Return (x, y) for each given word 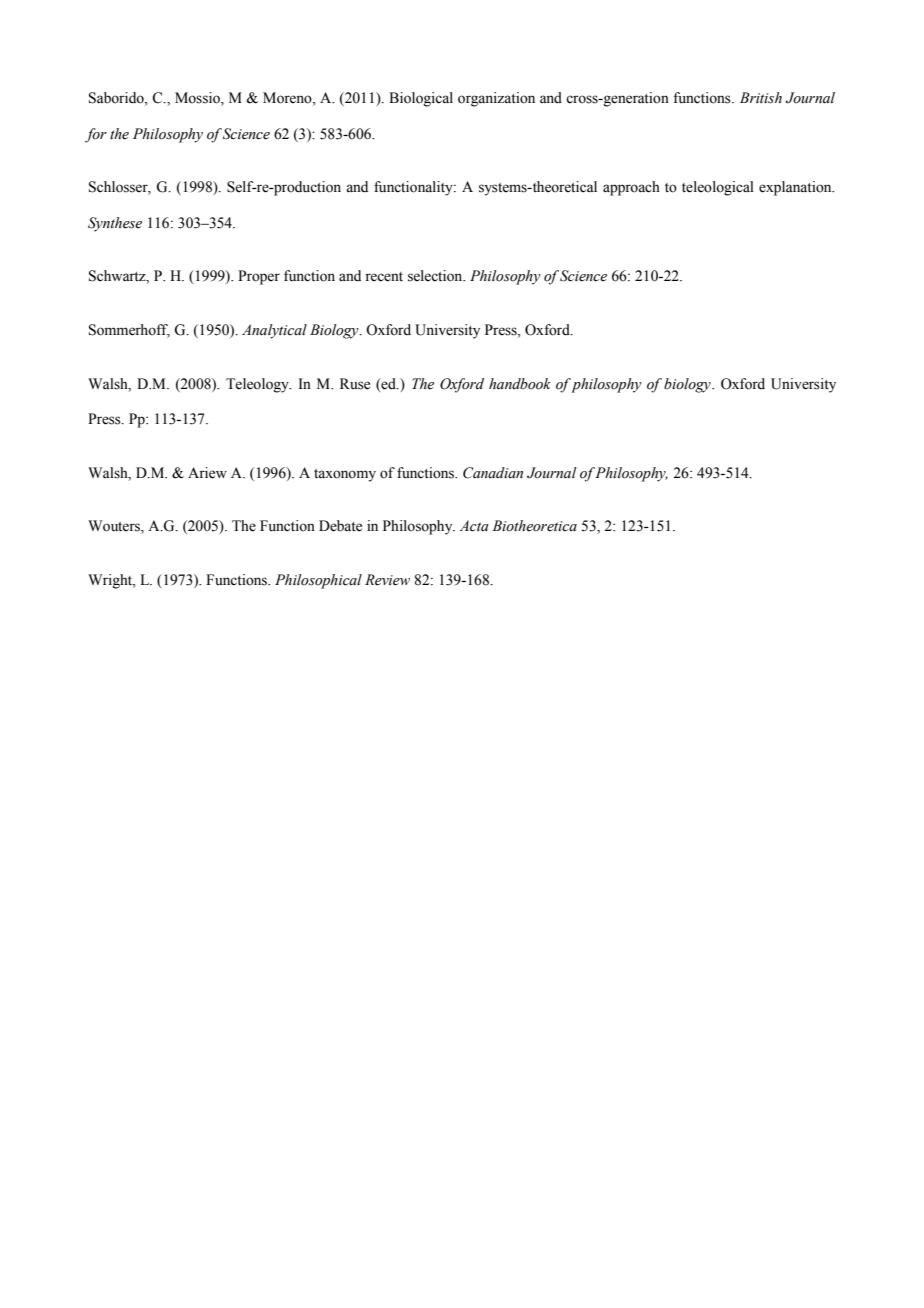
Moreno (288, 98)
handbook (520, 384)
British (761, 98)
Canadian (493, 473)
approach (631, 188)
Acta (474, 526)
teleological (718, 188)
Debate (340, 526)
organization (496, 99)
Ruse (355, 384)
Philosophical (318, 581)
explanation (796, 188)
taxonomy (345, 475)
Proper (259, 277)
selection (436, 276)
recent (384, 277)
